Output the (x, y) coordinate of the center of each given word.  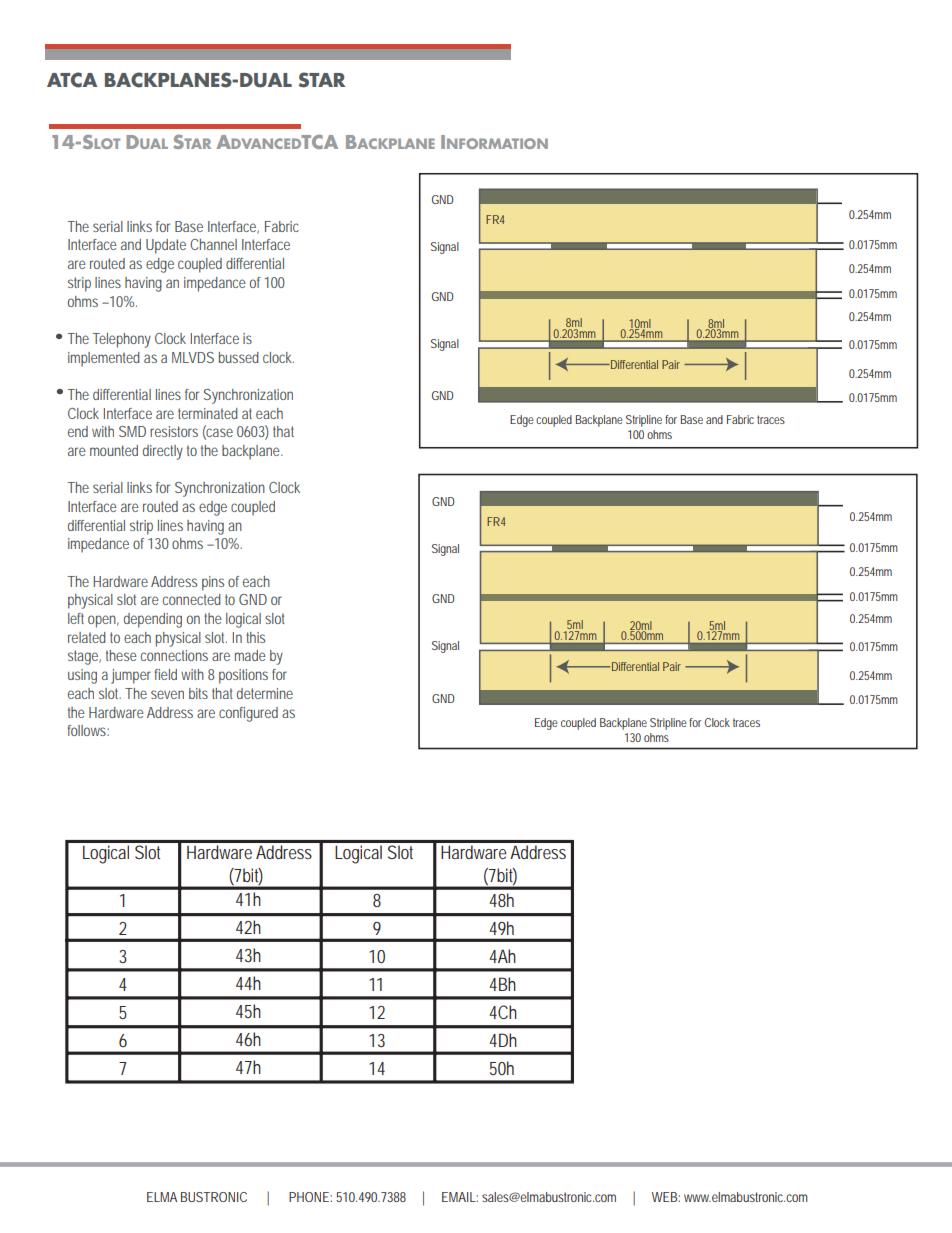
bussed (239, 357)
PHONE (309, 1197)
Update (166, 246)
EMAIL (459, 1197)
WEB (664, 1197)
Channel (213, 244)
